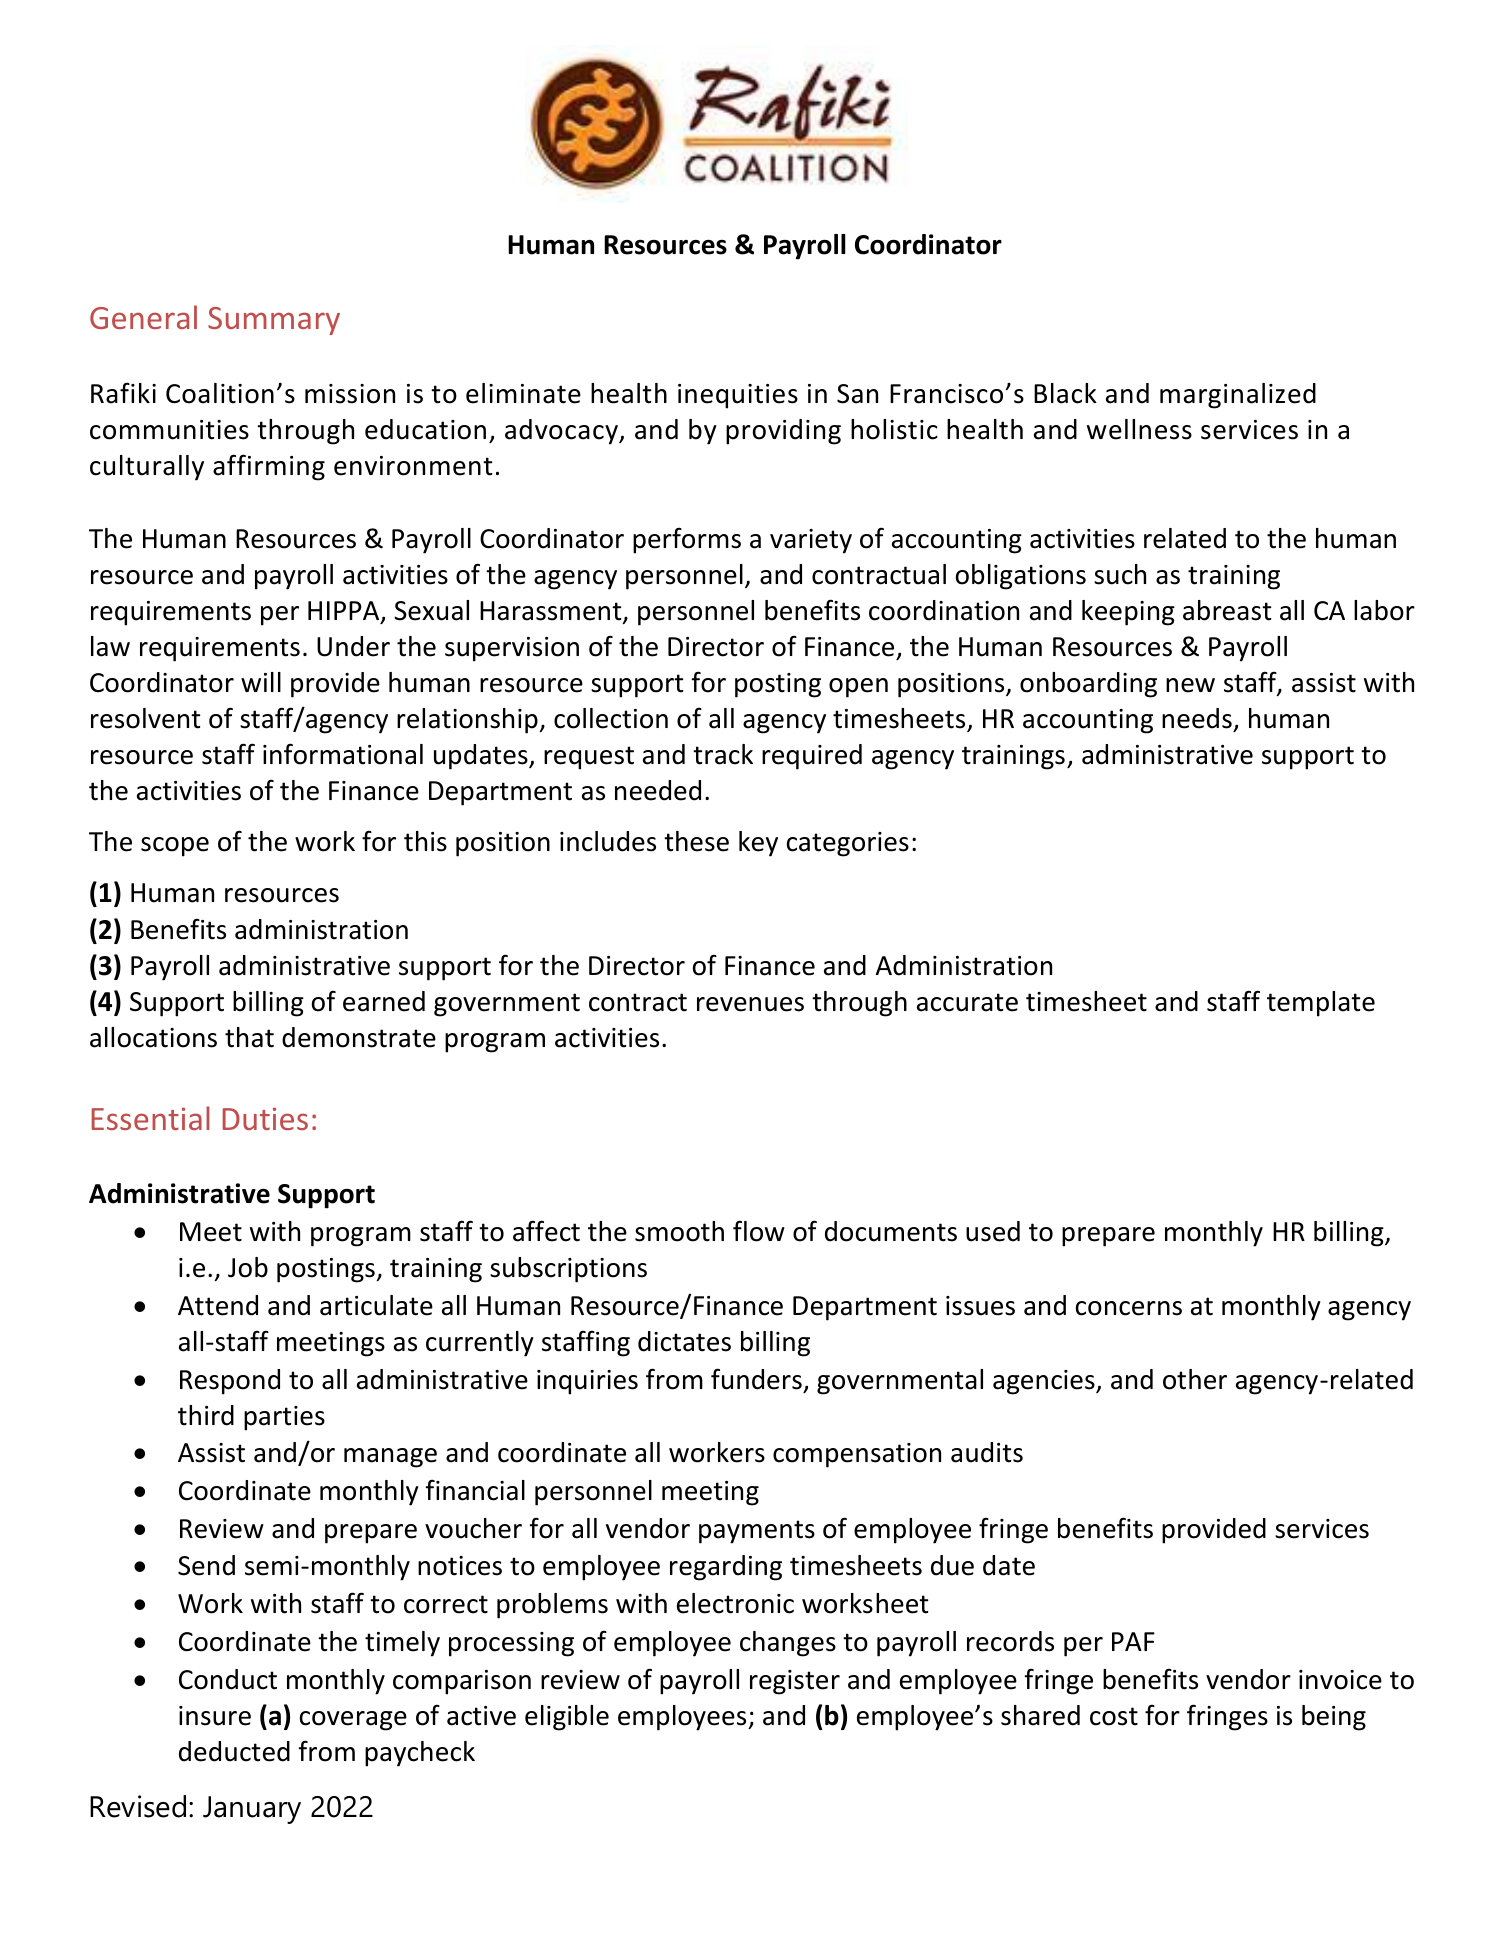  I want to click on revenues, so click(750, 1004).
